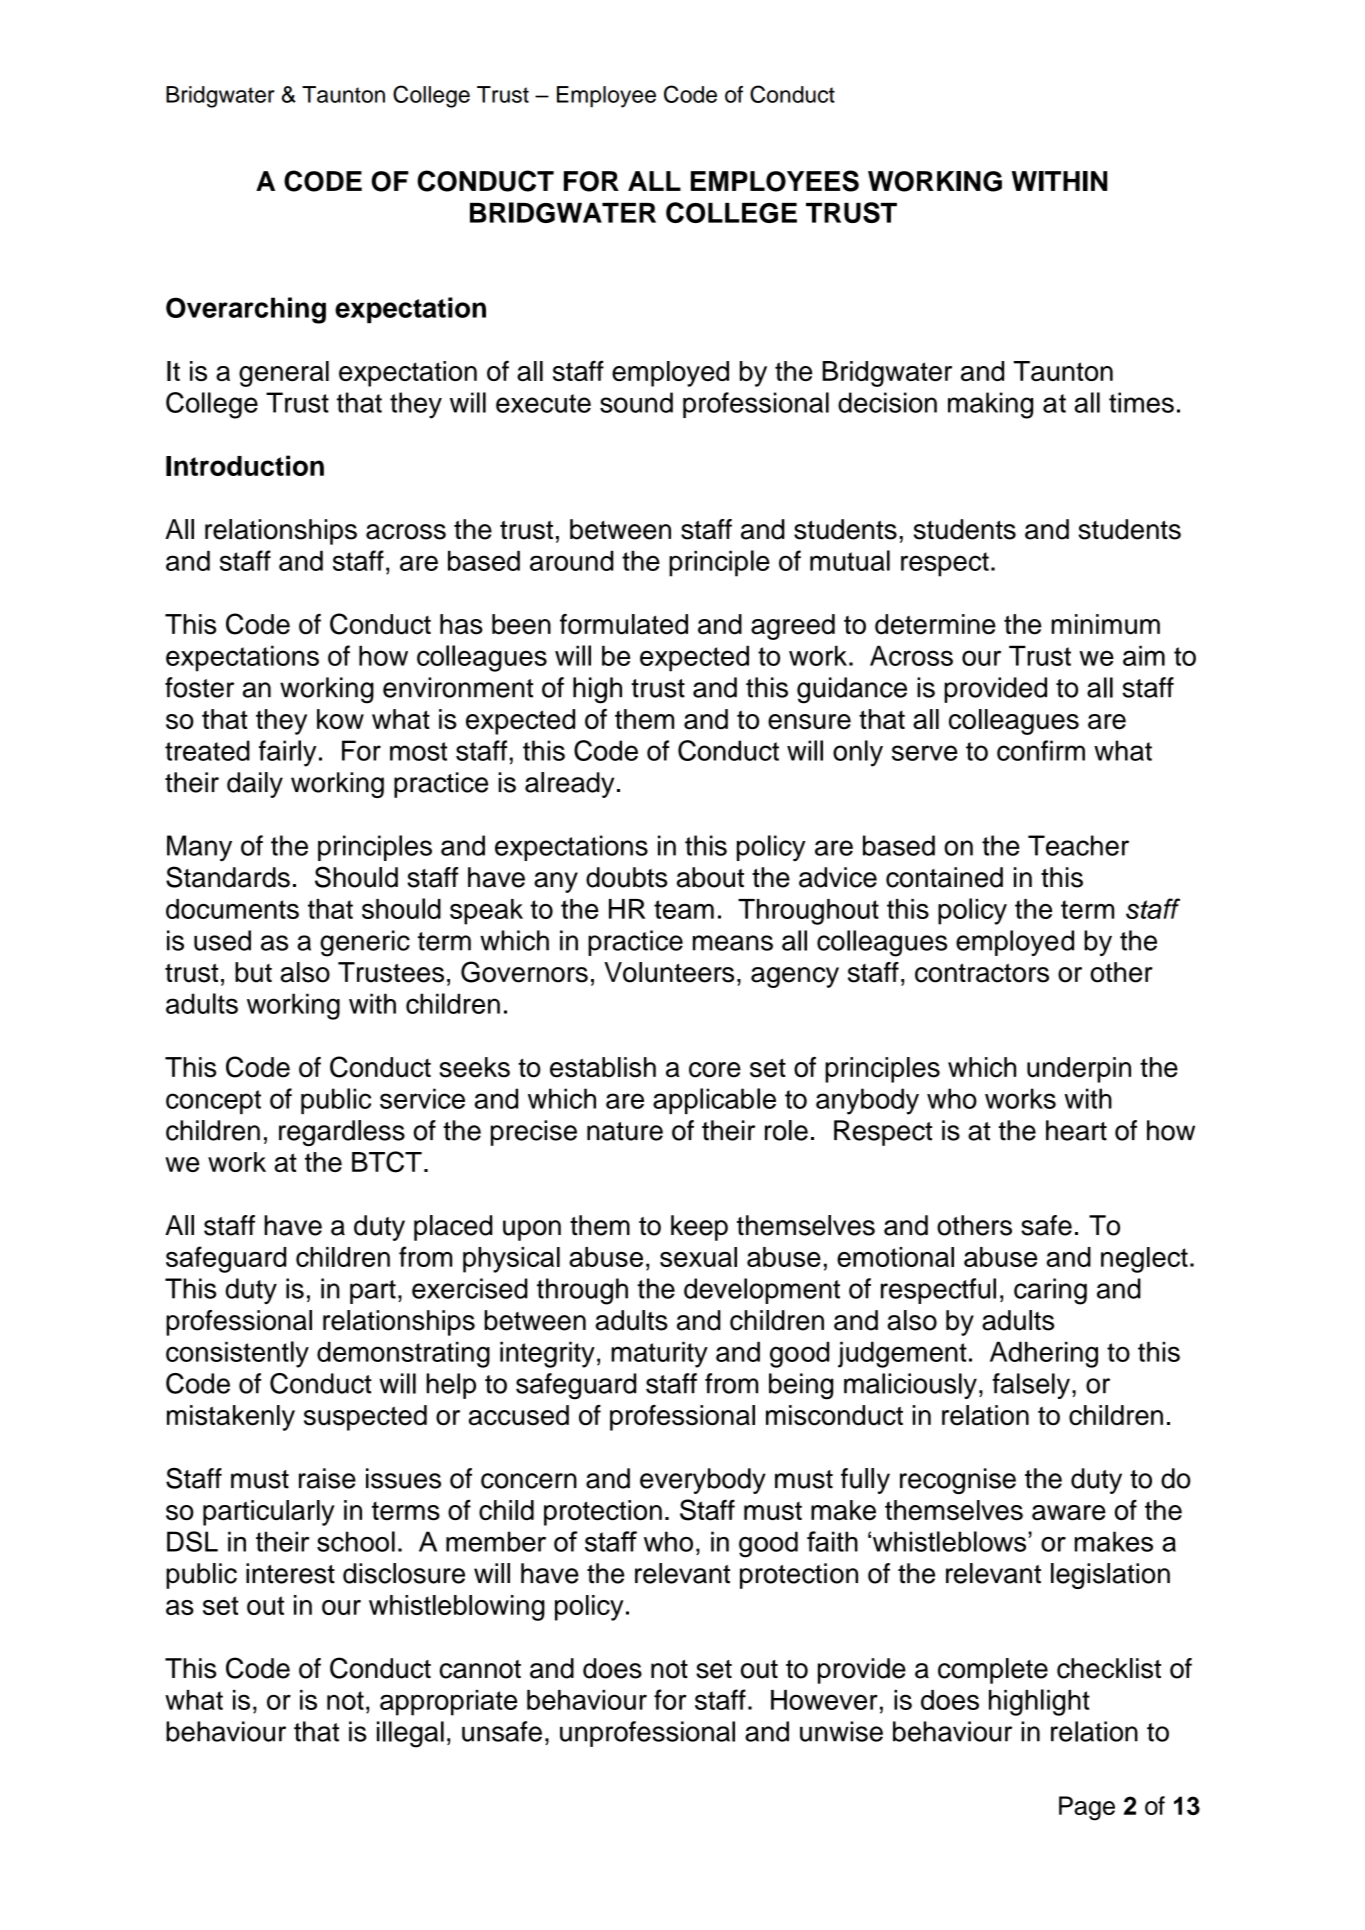 The width and height of the screenshot is (1365, 1930). Describe the element at coordinates (1050, 1291) in the screenshot. I see `caring` at that location.
